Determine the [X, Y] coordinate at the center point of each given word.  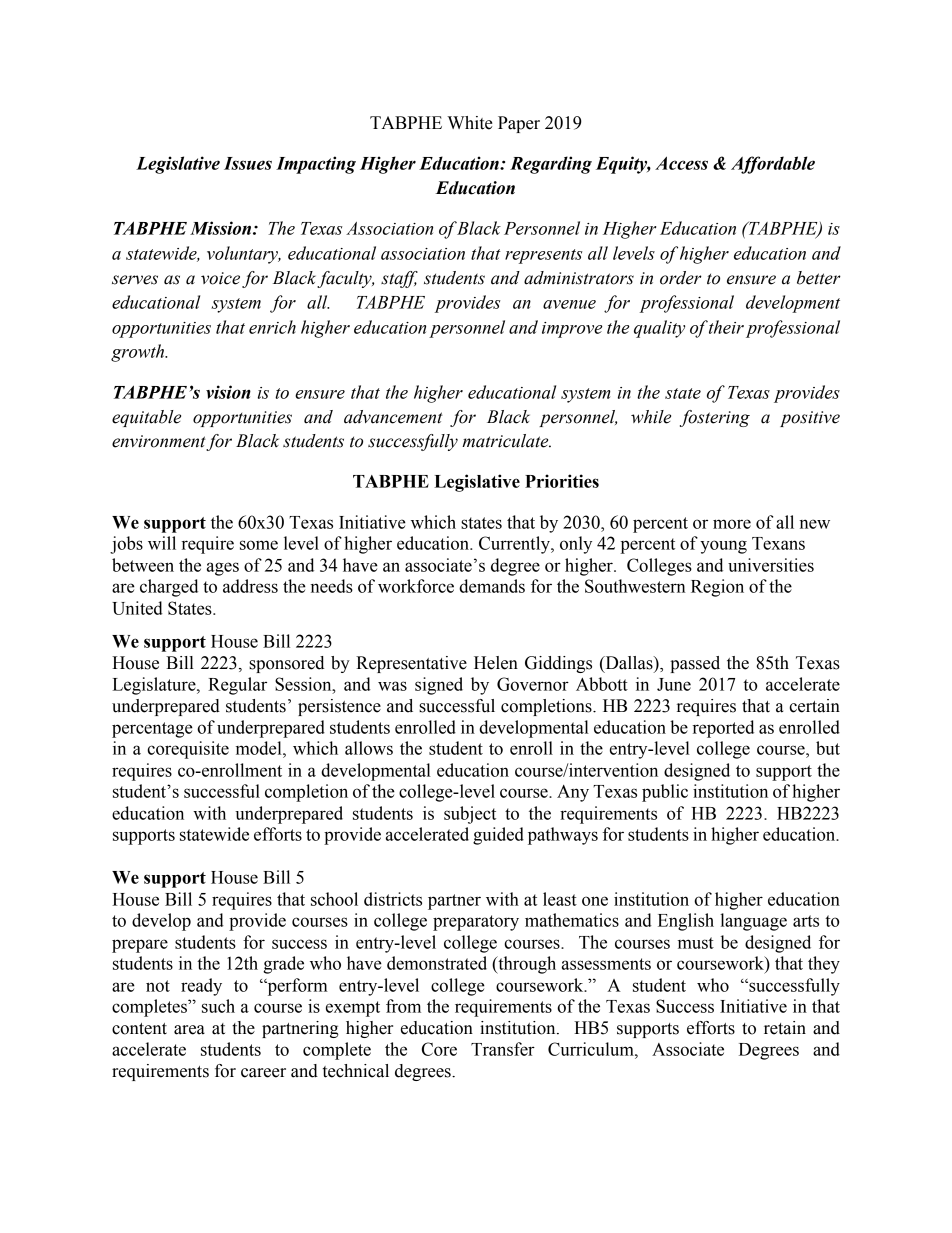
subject [470, 815]
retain [785, 1028]
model [260, 748]
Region [717, 588]
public [665, 793]
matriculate [506, 441]
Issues [248, 163]
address [250, 586]
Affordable [773, 165]
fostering [715, 418]
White [470, 123]
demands [492, 586]
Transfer [503, 1049]
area [189, 1030]
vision [228, 392]
